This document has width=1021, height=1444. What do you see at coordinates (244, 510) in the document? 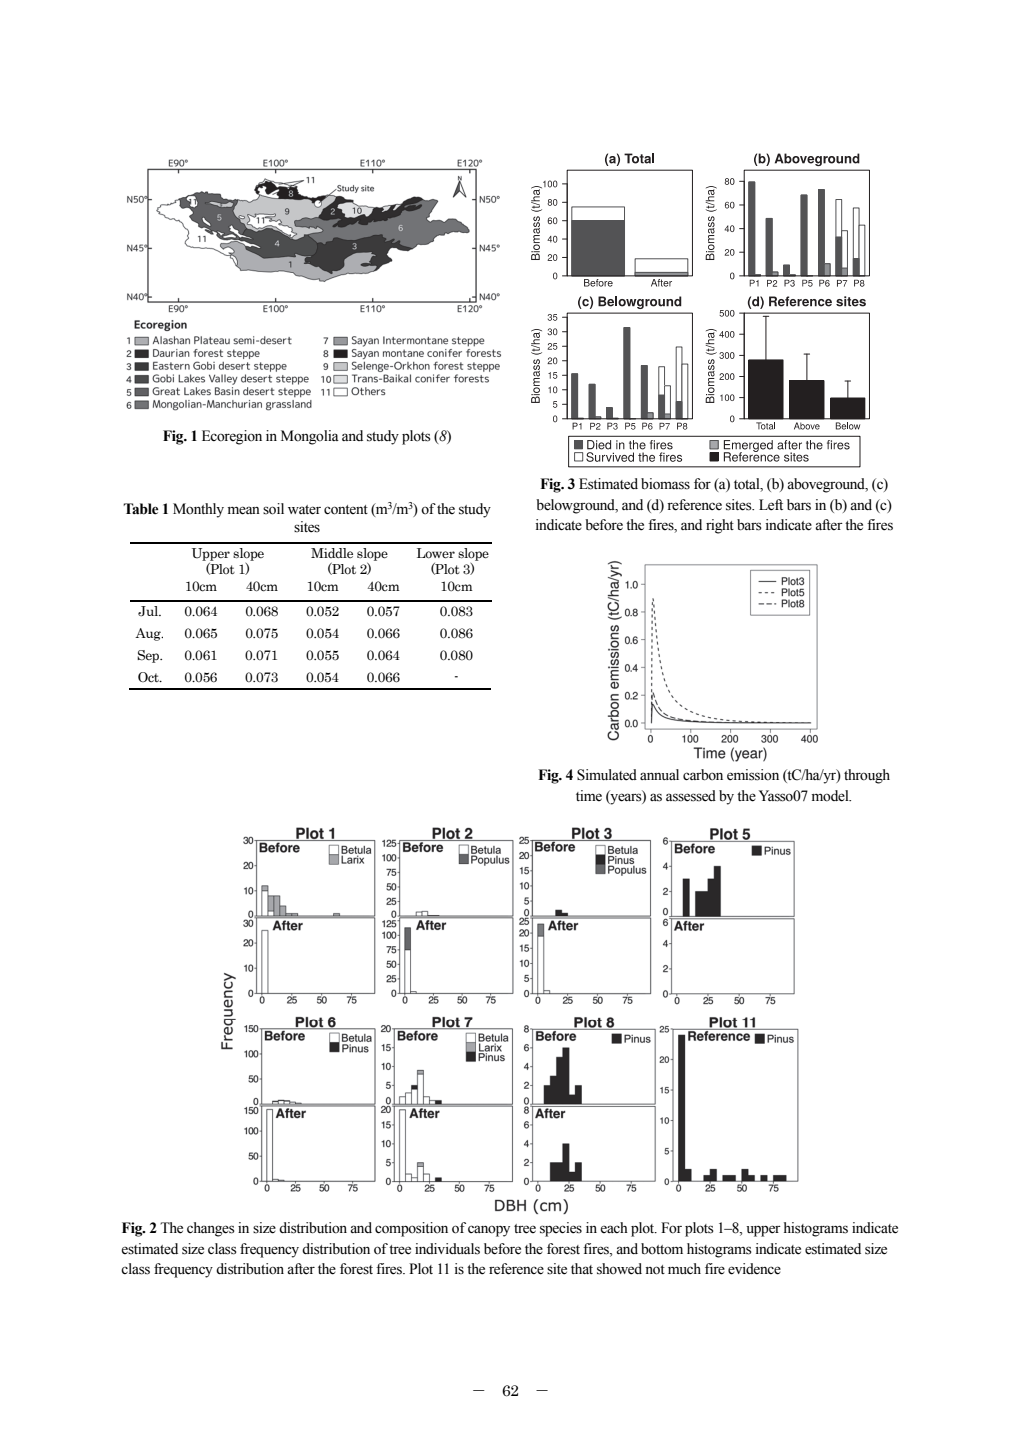
I see `mean` at bounding box center [244, 510].
